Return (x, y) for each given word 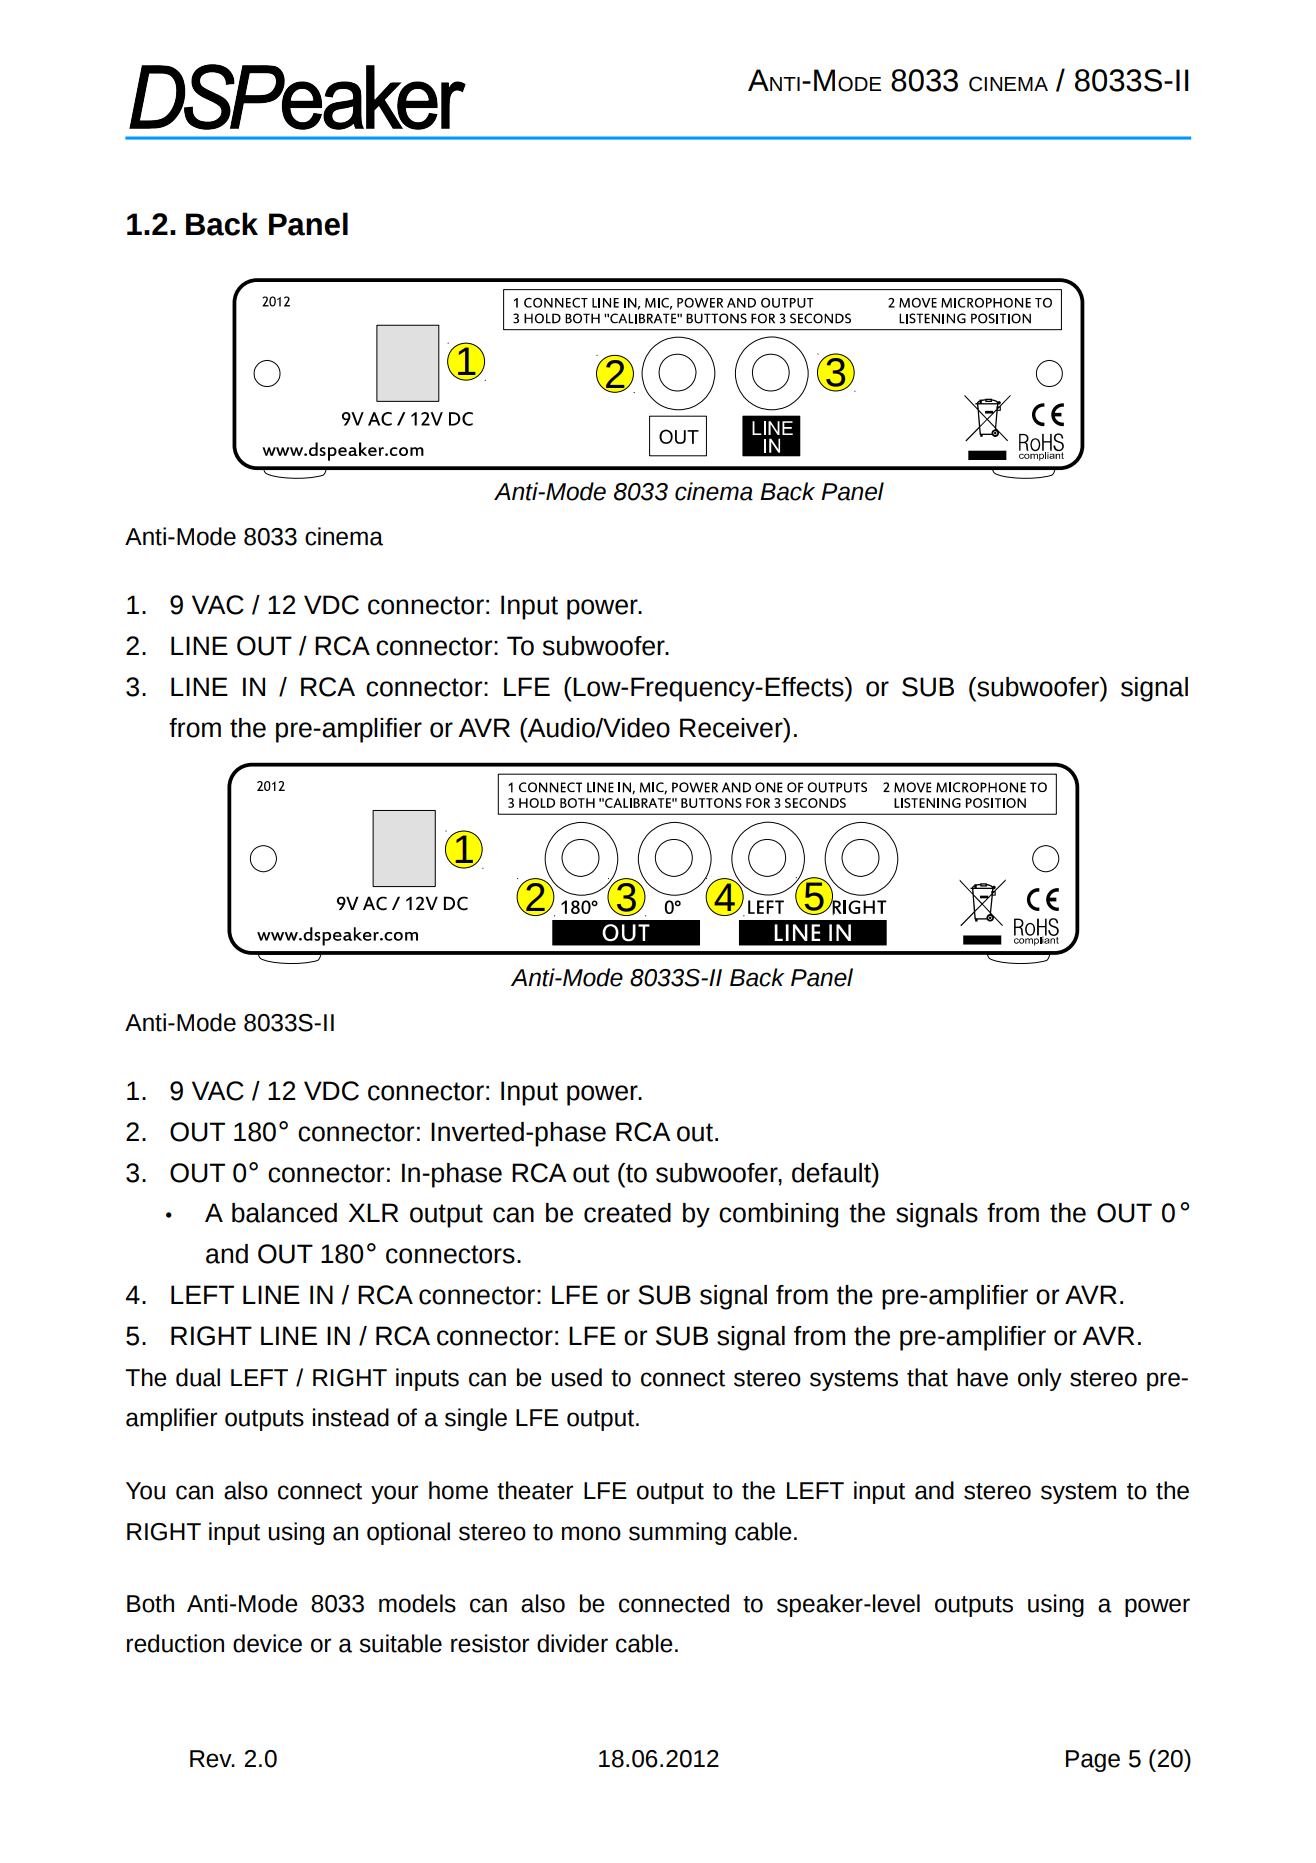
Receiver (732, 728)
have (982, 1377)
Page (1093, 1761)
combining (778, 1215)
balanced (284, 1213)
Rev (212, 1759)
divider (572, 1643)
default (832, 1173)
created (627, 1213)
